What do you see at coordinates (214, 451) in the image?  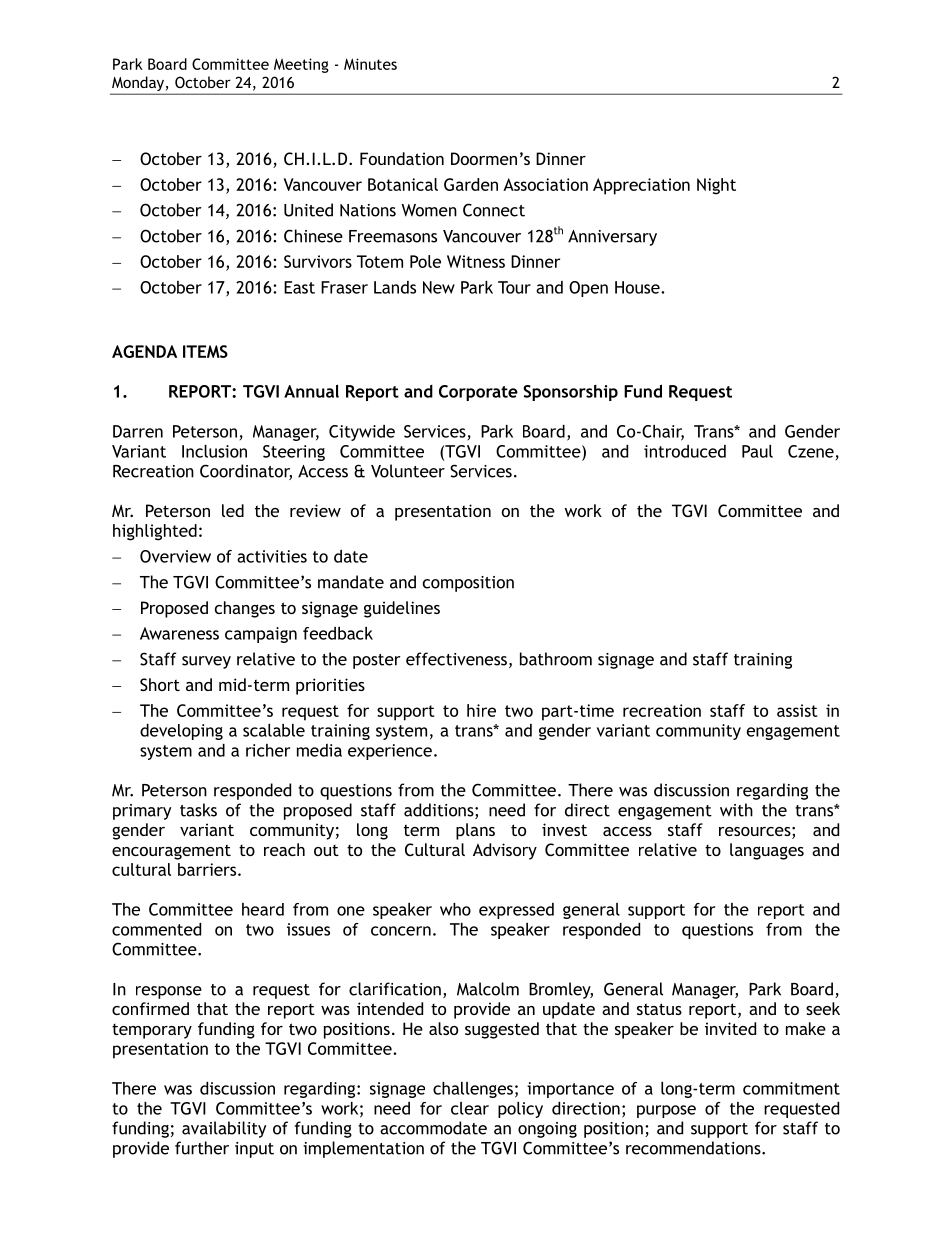 I see `Inclusion` at bounding box center [214, 451].
